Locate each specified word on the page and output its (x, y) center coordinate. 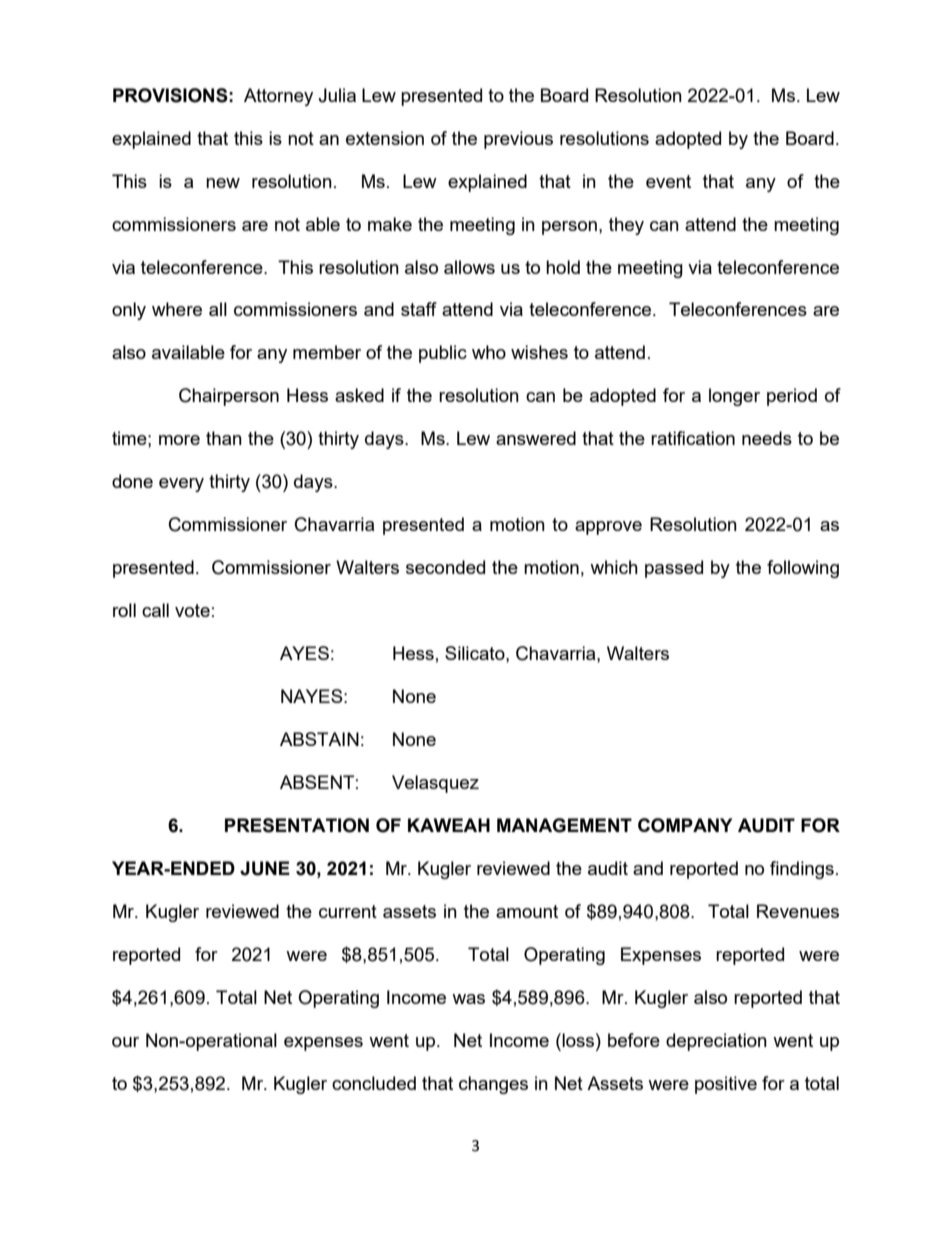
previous (518, 140)
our (125, 1042)
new (223, 183)
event (668, 181)
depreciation (716, 1042)
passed (674, 569)
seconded (445, 567)
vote (192, 610)
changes (493, 1085)
